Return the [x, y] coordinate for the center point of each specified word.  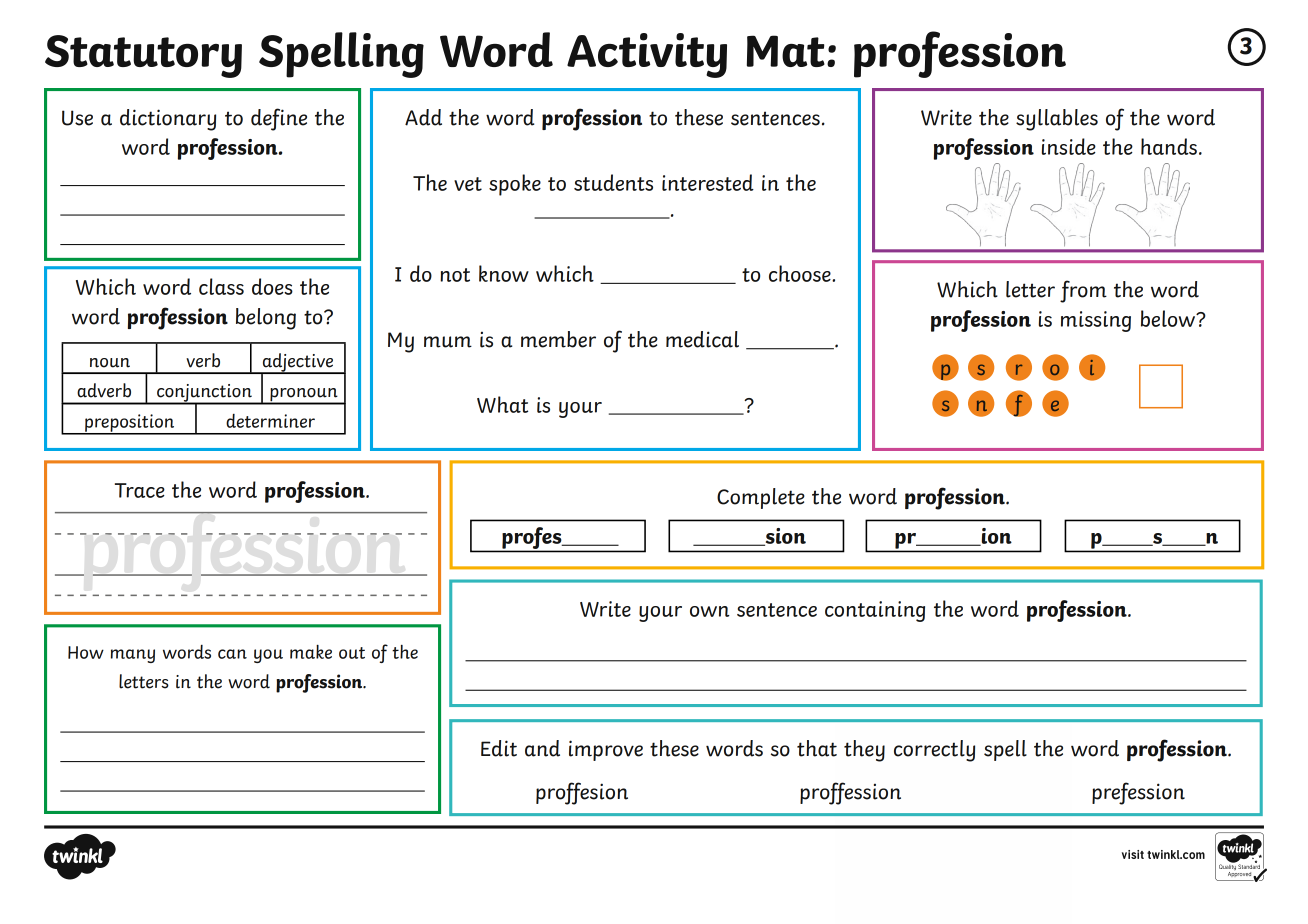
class [221, 286]
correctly [934, 751]
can [232, 654]
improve [606, 750]
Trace [140, 490]
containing [875, 611]
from [1083, 291]
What [502, 404]
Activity [647, 55]
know [504, 273]
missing [1096, 321]
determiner [270, 421]
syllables [1057, 120]
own [710, 611]
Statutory [143, 56]
